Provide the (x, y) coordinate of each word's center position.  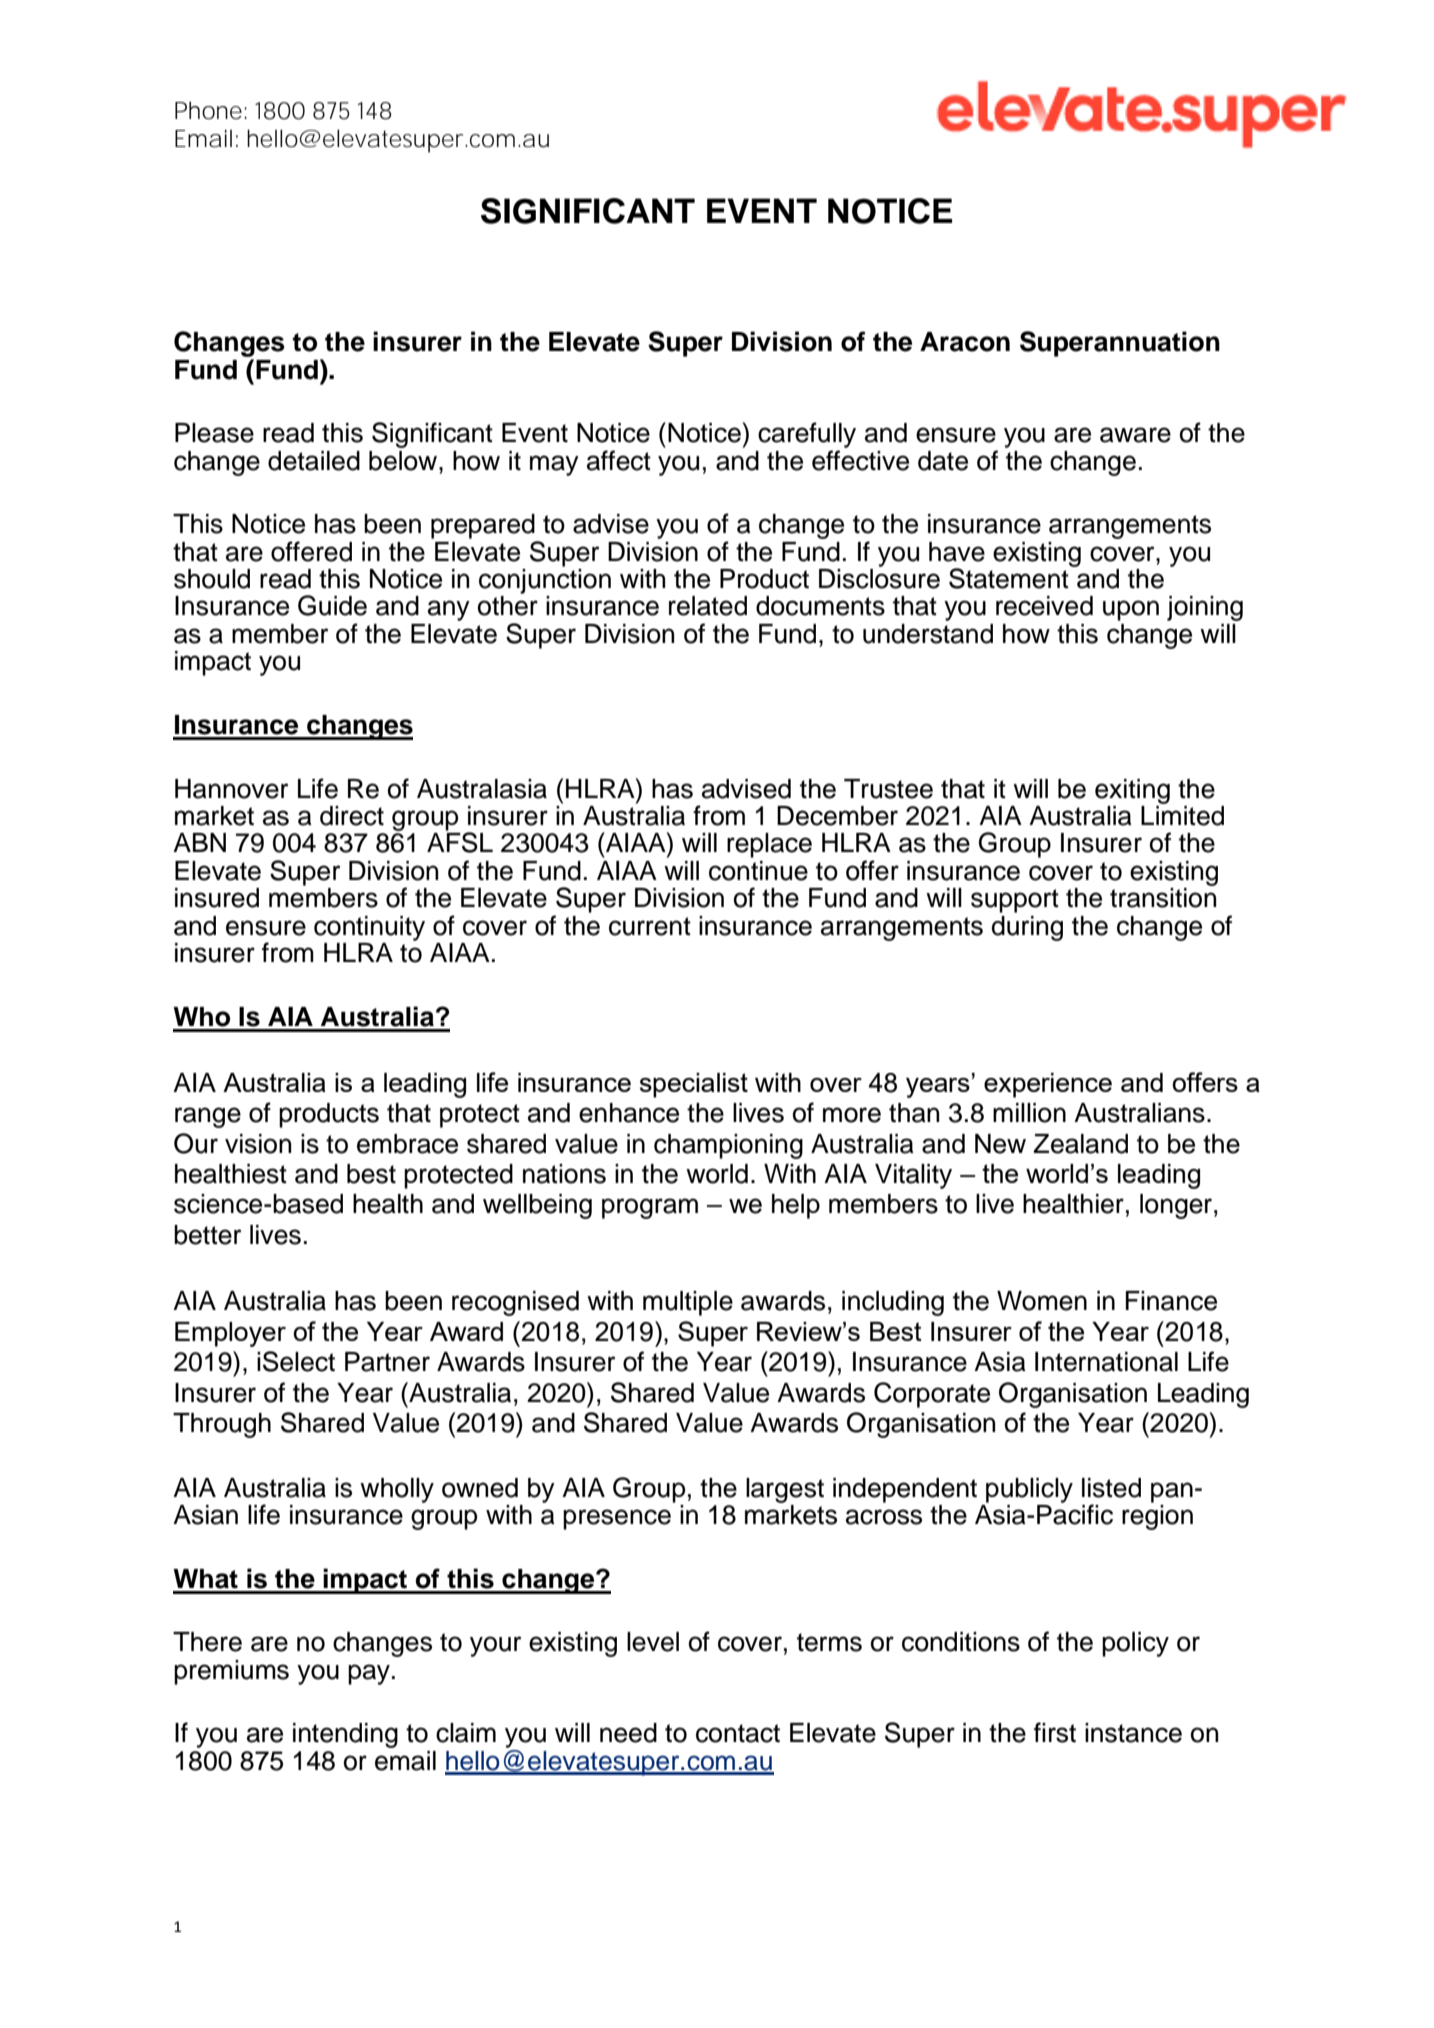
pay (369, 1674)
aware (1135, 435)
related (708, 606)
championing (728, 1146)
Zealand (1081, 1144)
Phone (208, 110)
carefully (807, 435)
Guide (332, 605)
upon (1131, 610)
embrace (407, 1144)
